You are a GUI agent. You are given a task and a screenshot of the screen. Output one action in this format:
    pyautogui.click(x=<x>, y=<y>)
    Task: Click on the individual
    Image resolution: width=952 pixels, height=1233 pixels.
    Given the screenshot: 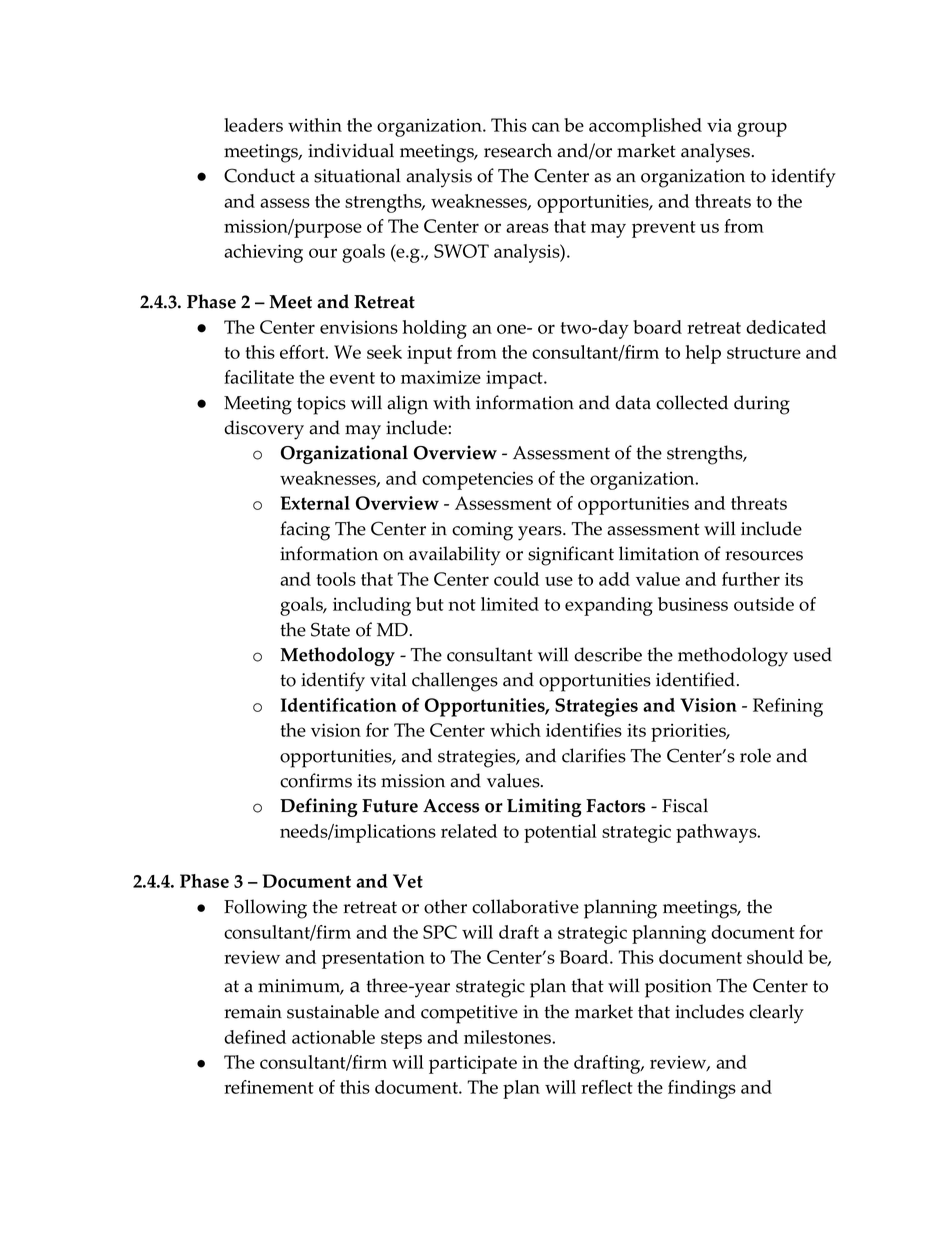 What is the action you would take?
    pyautogui.click(x=351, y=150)
